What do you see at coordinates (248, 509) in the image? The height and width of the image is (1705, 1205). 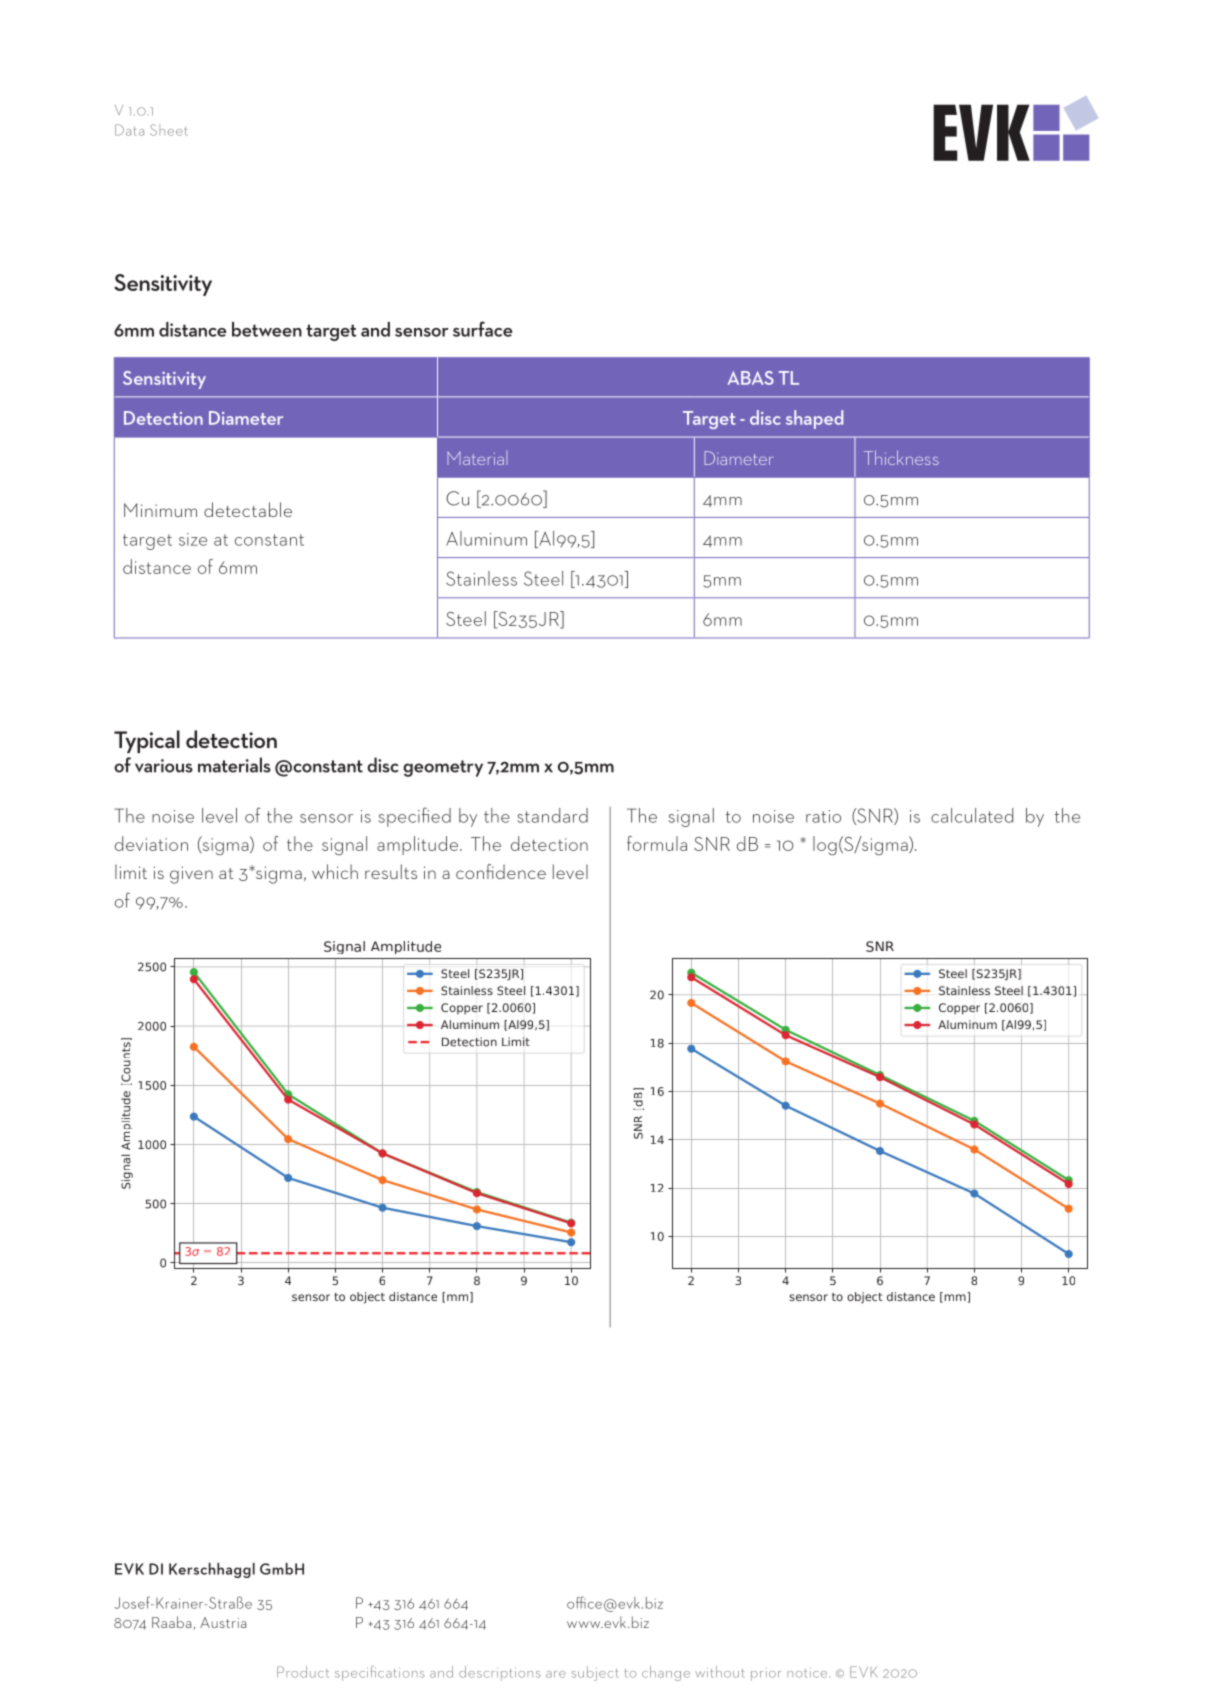 I see `detectable` at bounding box center [248, 509].
